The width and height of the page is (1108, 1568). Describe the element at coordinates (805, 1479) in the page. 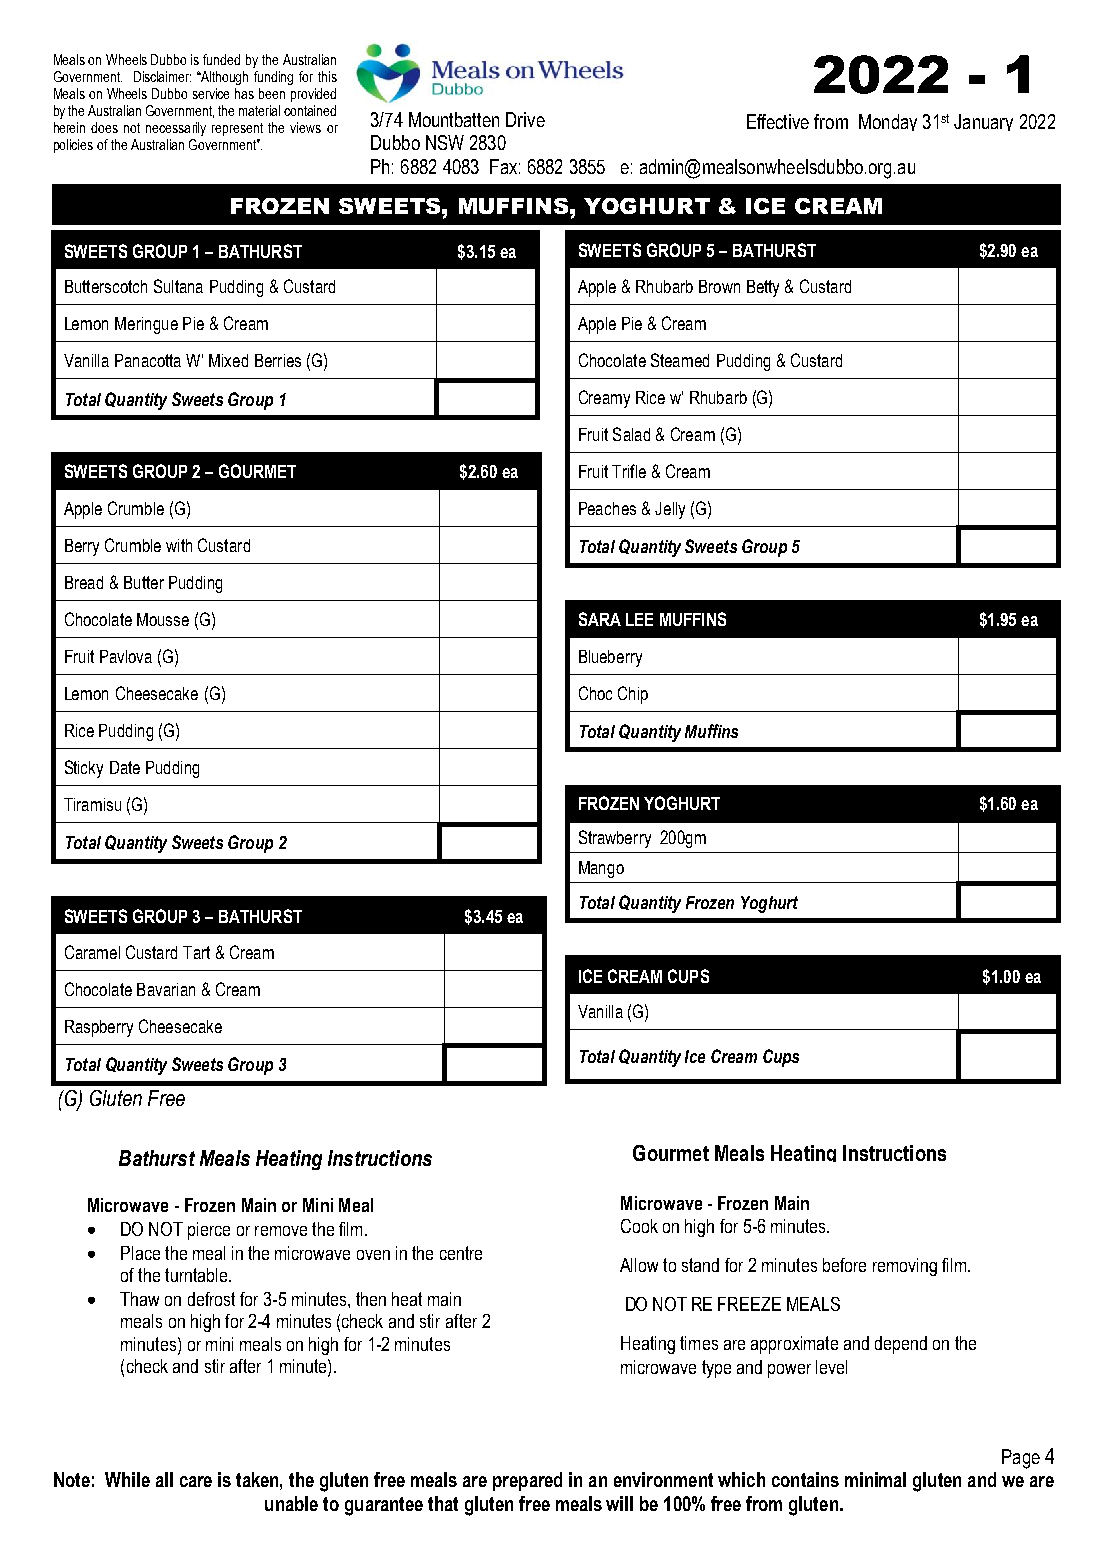

I see `contains` at that location.
